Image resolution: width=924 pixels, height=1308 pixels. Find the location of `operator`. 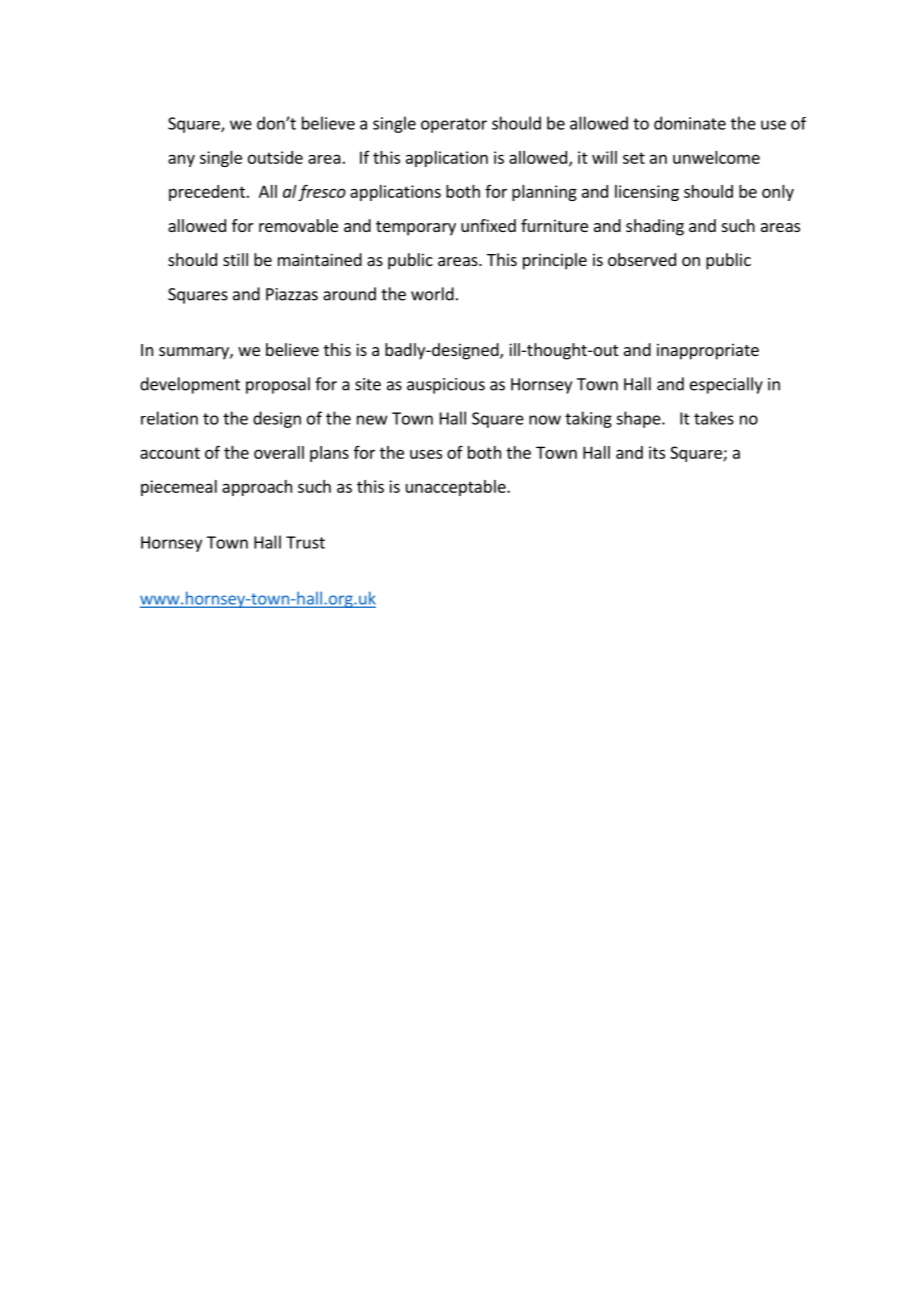

operator is located at coordinates (454, 125).
